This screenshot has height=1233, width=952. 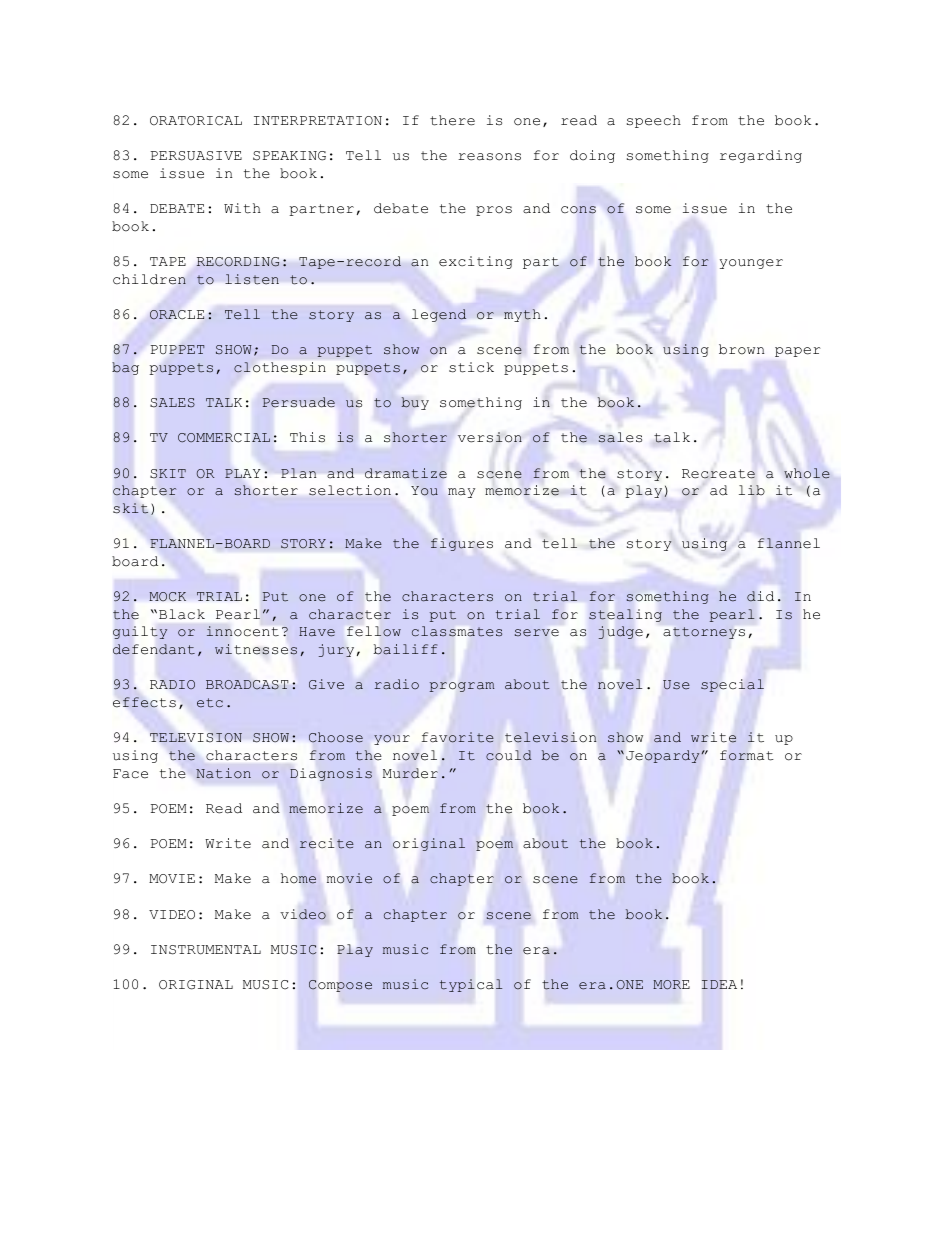 What do you see at coordinates (210, 703) in the screenshot?
I see `etc` at bounding box center [210, 703].
